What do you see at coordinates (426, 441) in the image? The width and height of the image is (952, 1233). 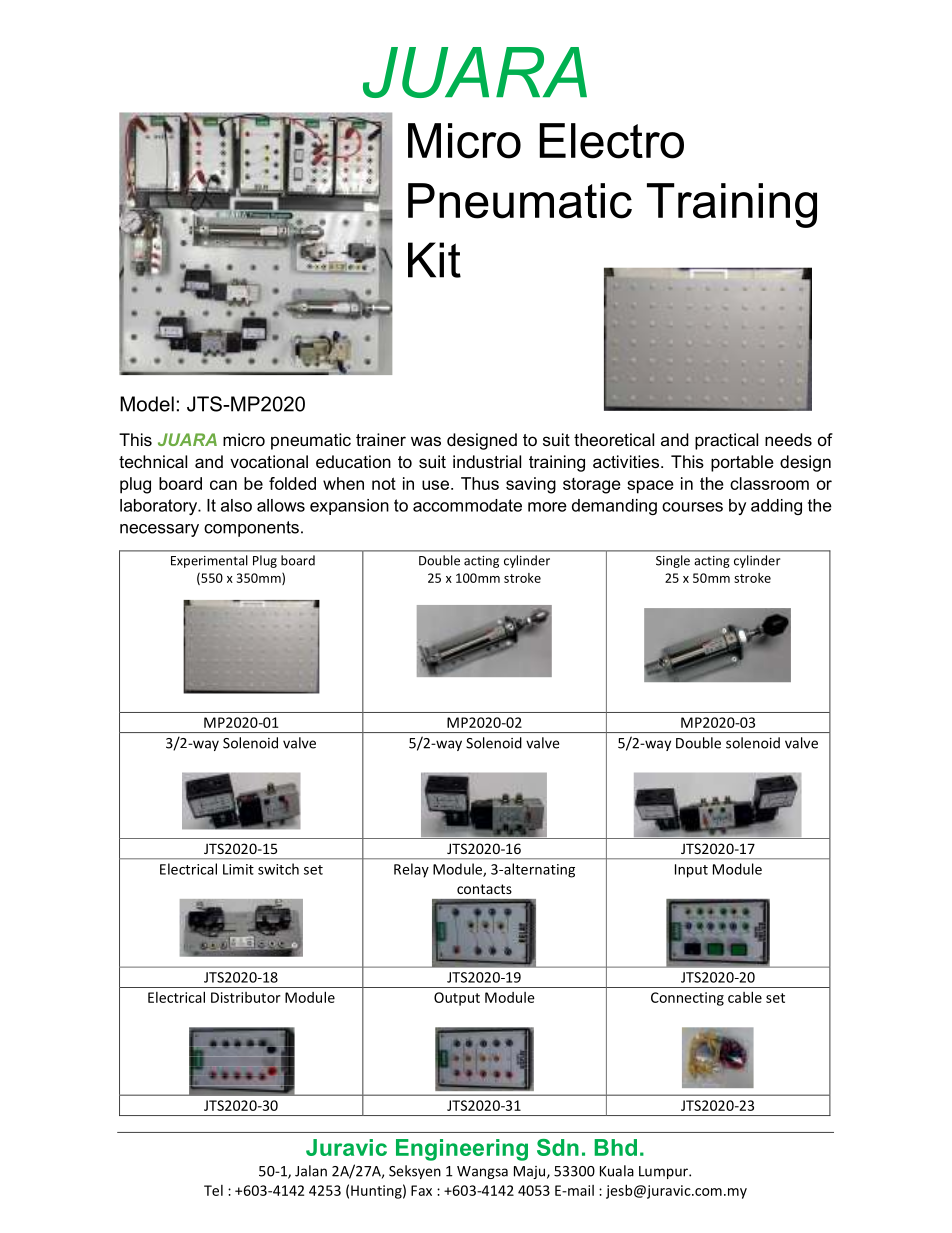 I see `was` at bounding box center [426, 441].
